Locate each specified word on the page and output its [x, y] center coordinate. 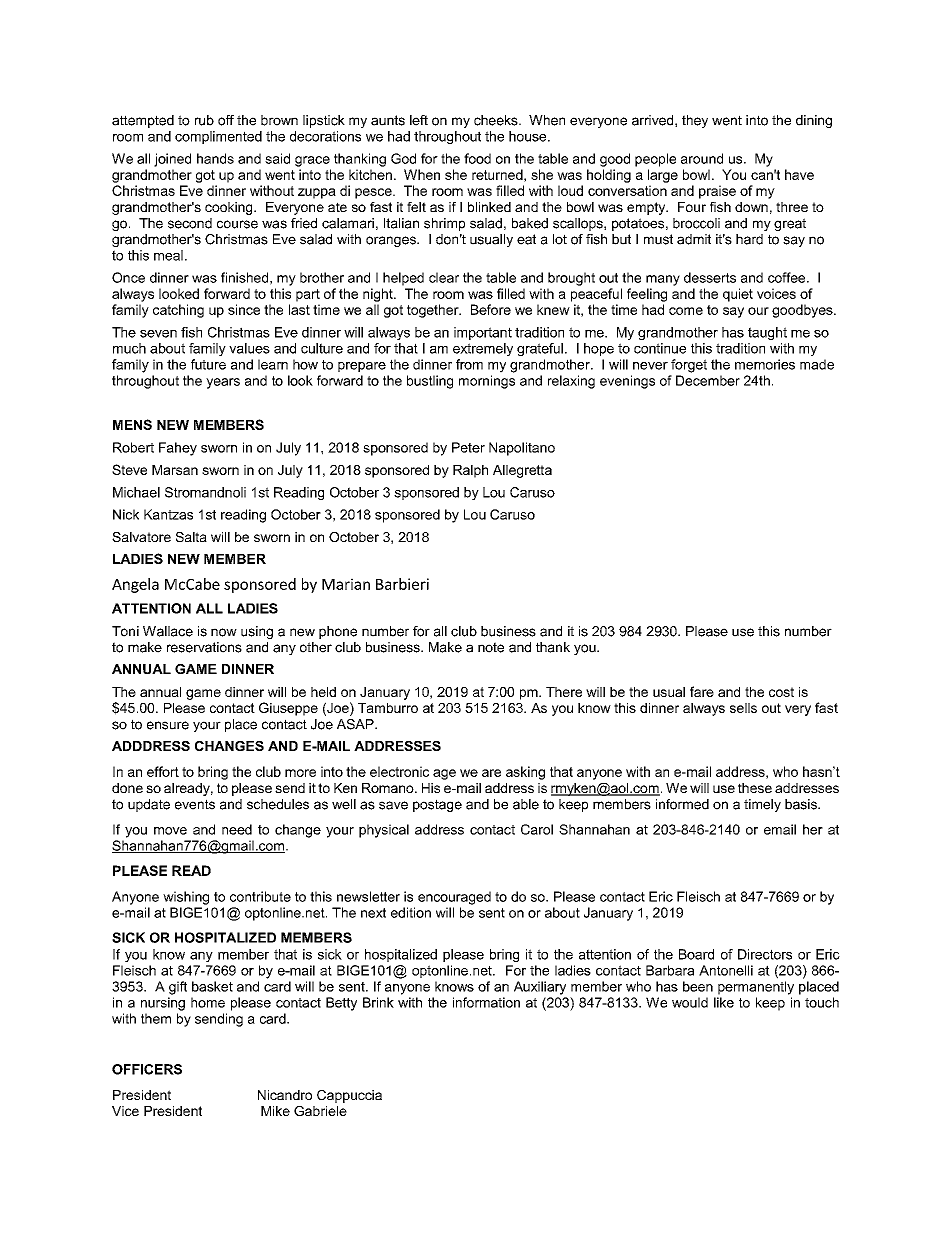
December [708, 380]
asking [525, 773]
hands [215, 158]
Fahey [178, 449]
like [724, 1002]
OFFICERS [147, 1069]
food [477, 158]
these [755, 788]
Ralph [470, 471]
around [702, 158]
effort [163, 771]
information [486, 1002]
